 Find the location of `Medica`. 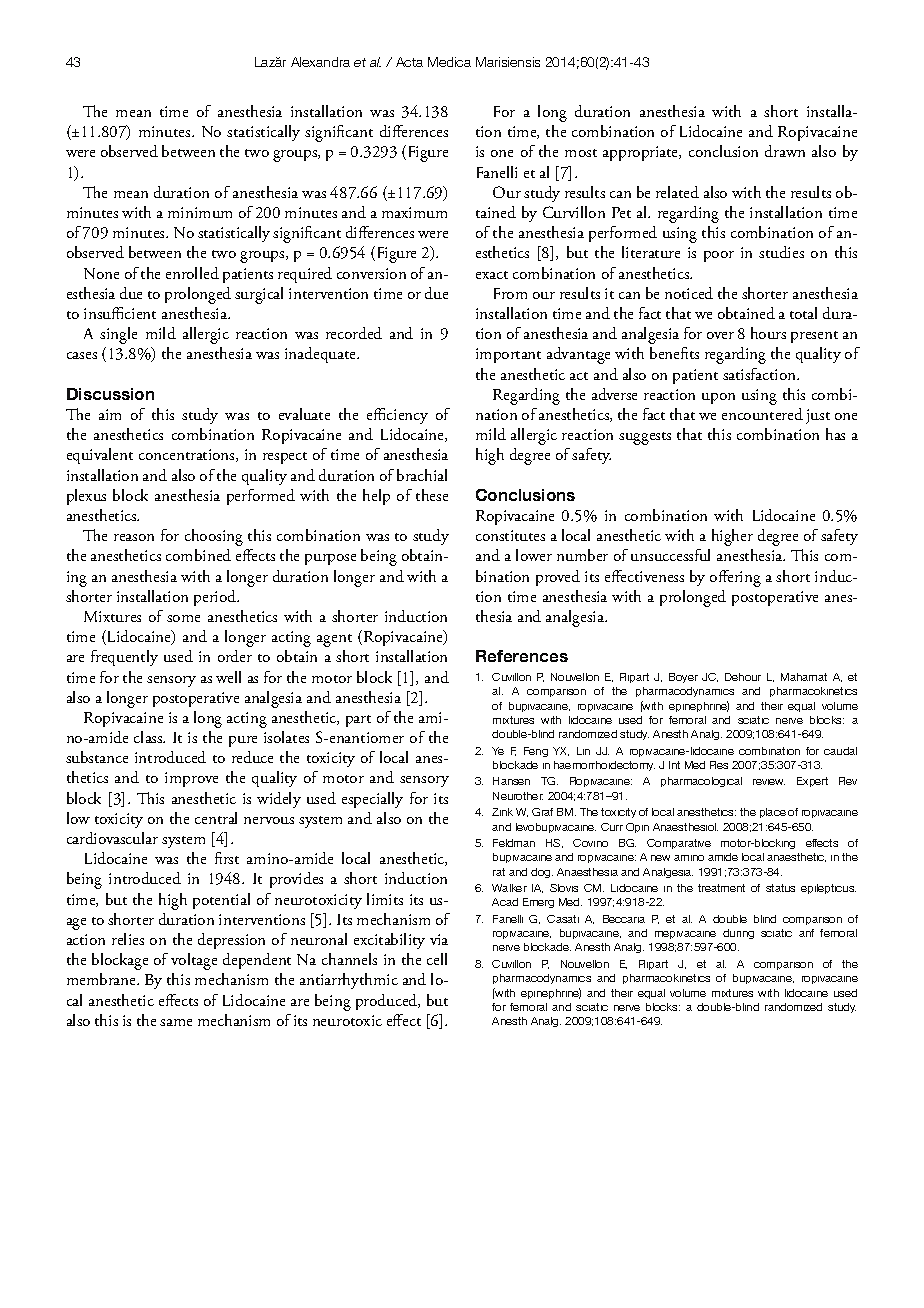

Medica is located at coordinates (449, 62).
